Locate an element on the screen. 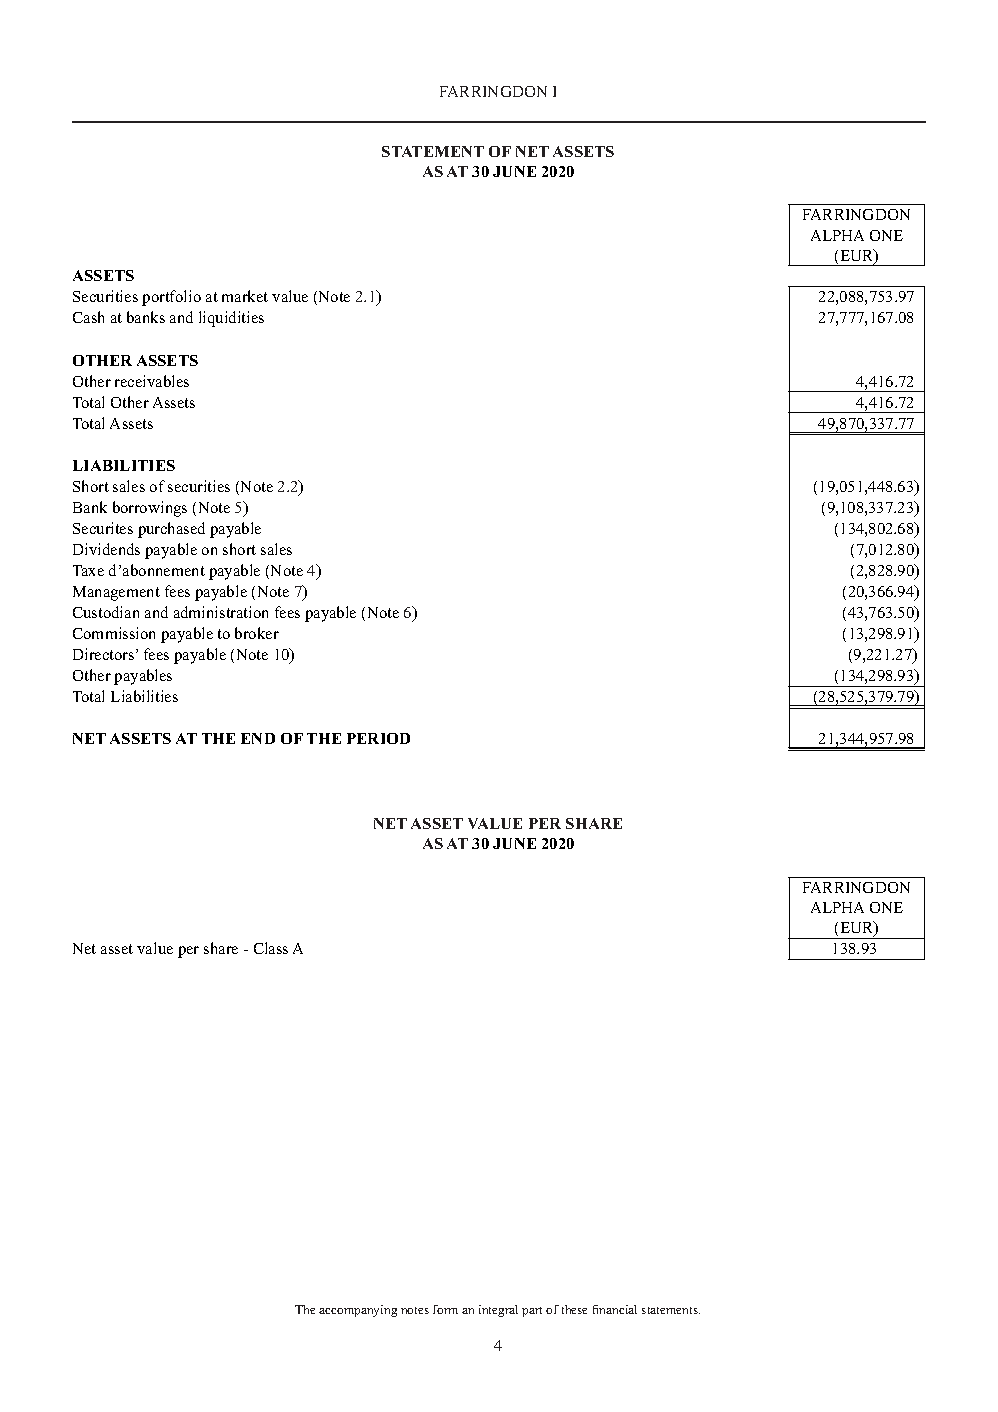  Class is located at coordinates (271, 948).
